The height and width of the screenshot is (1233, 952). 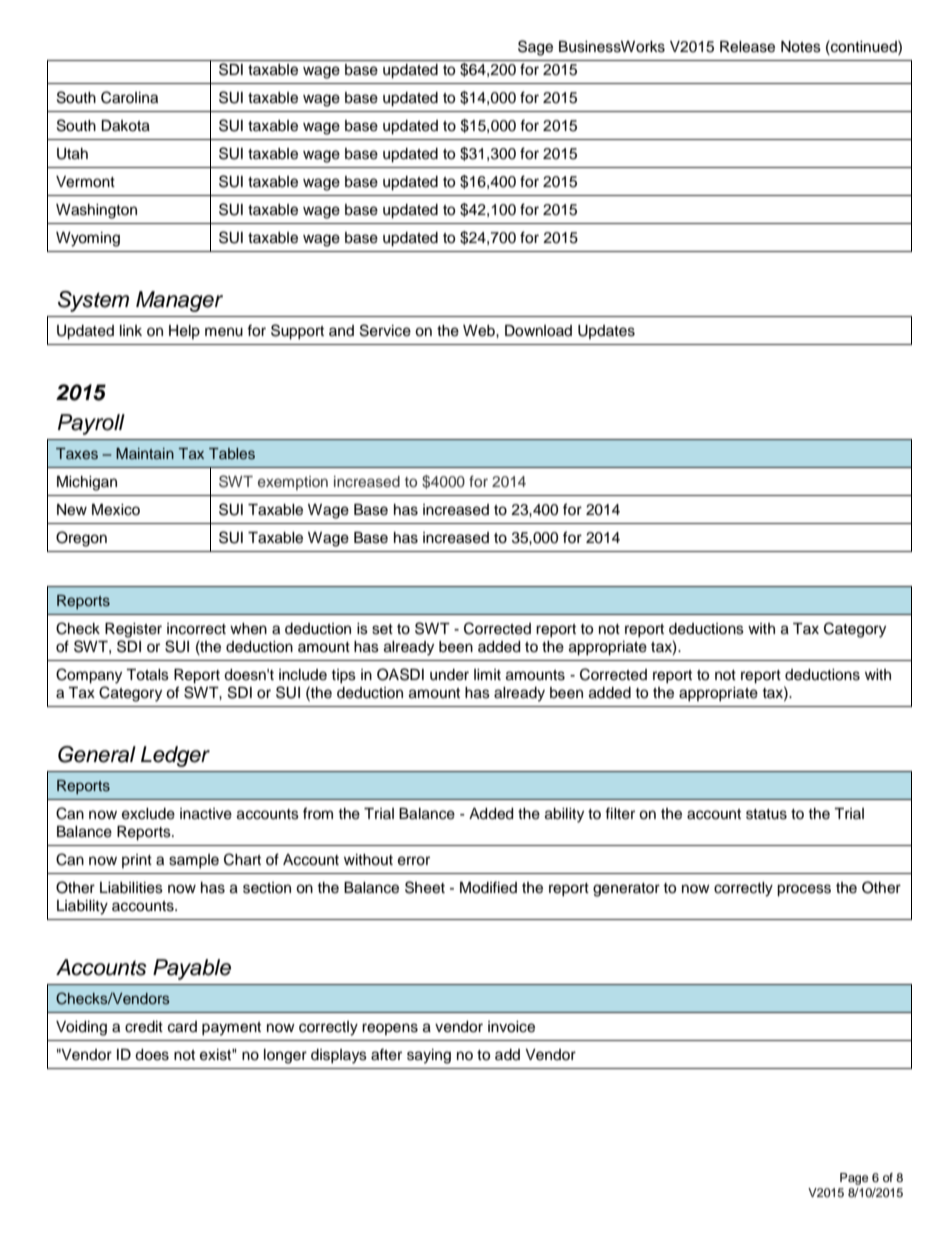 What do you see at coordinates (487, 674) in the screenshot?
I see `limit` at bounding box center [487, 674].
